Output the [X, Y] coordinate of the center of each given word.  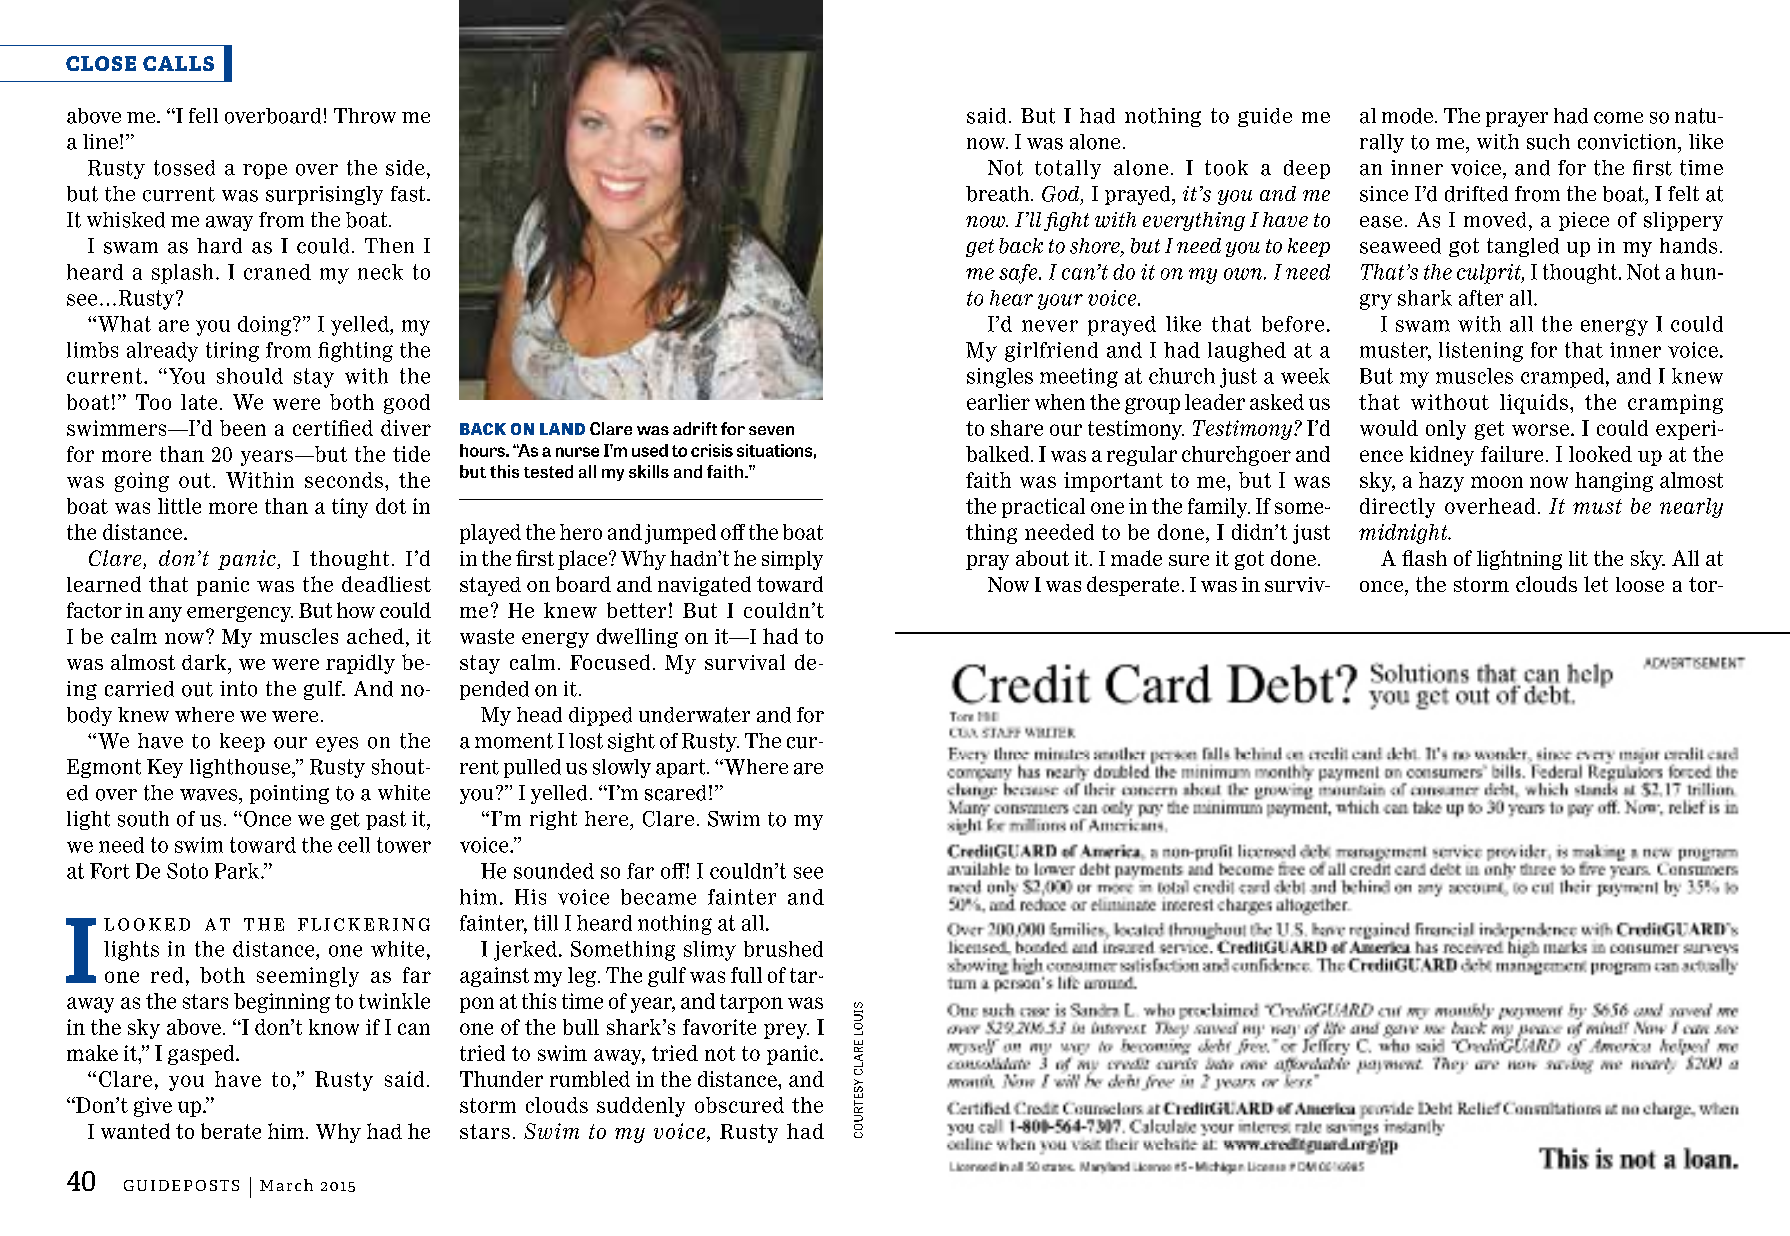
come [1618, 118]
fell [203, 115]
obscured [739, 1105]
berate [231, 1131]
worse [1542, 430]
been [243, 428]
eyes [337, 744]
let [1596, 584]
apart [682, 768]
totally [1068, 169]
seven [771, 430]
